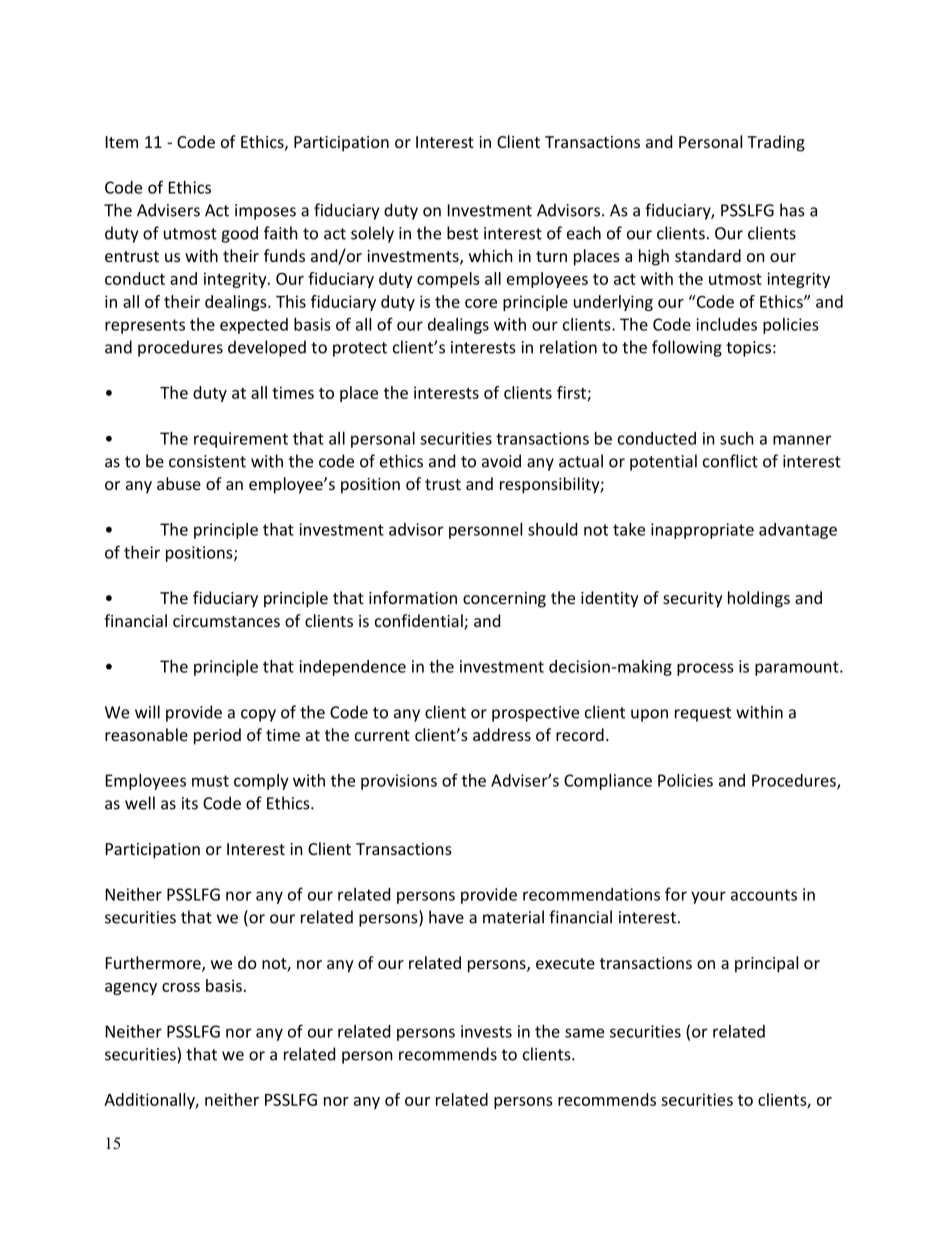 The width and height of the screenshot is (952, 1233). I want to click on consistent, so click(207, 461).
